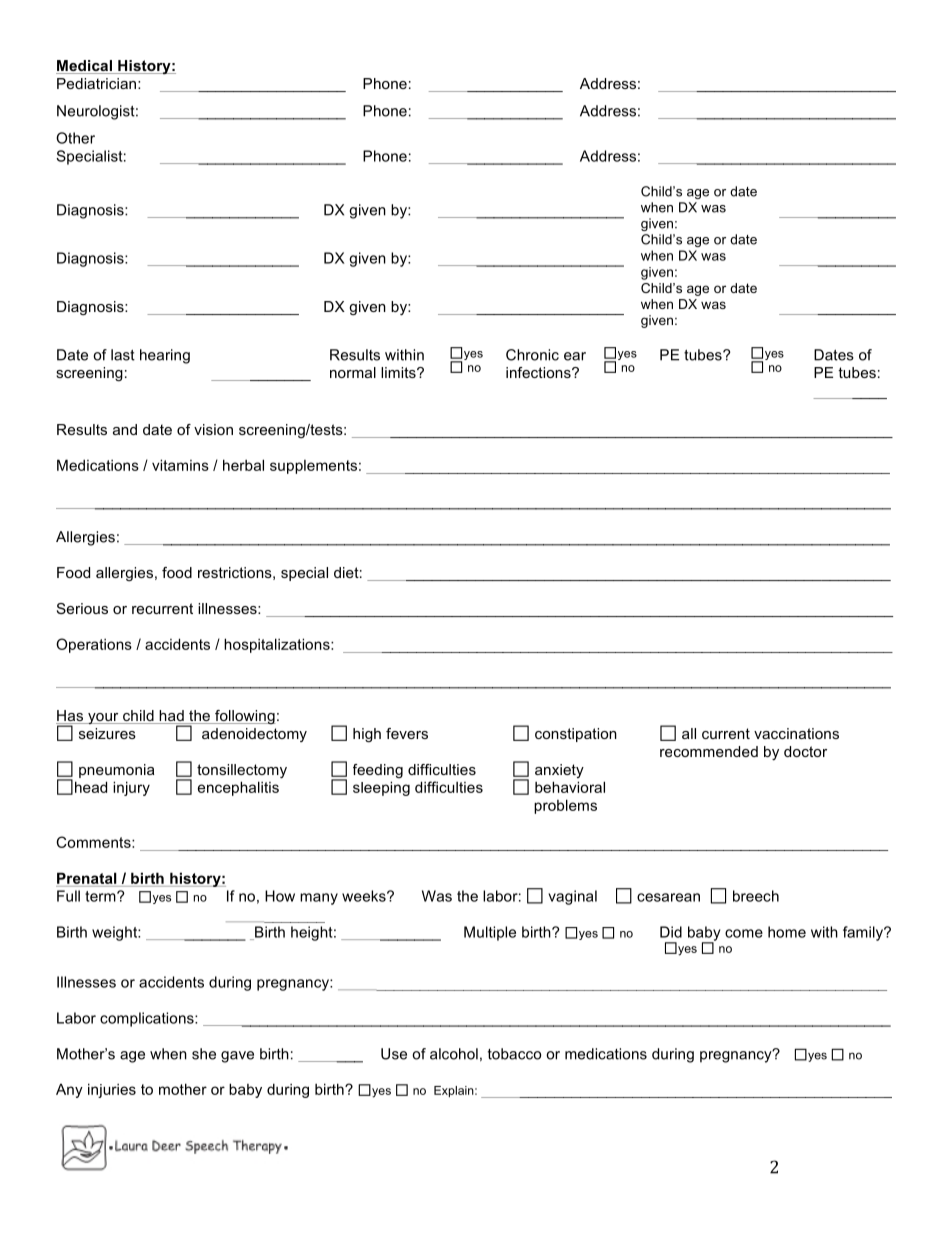 The height and width of the page is (1233, 952). What do you see at coordinates (165, 356) in the page?
I see `hearing` at bounding box center [165, 356].
